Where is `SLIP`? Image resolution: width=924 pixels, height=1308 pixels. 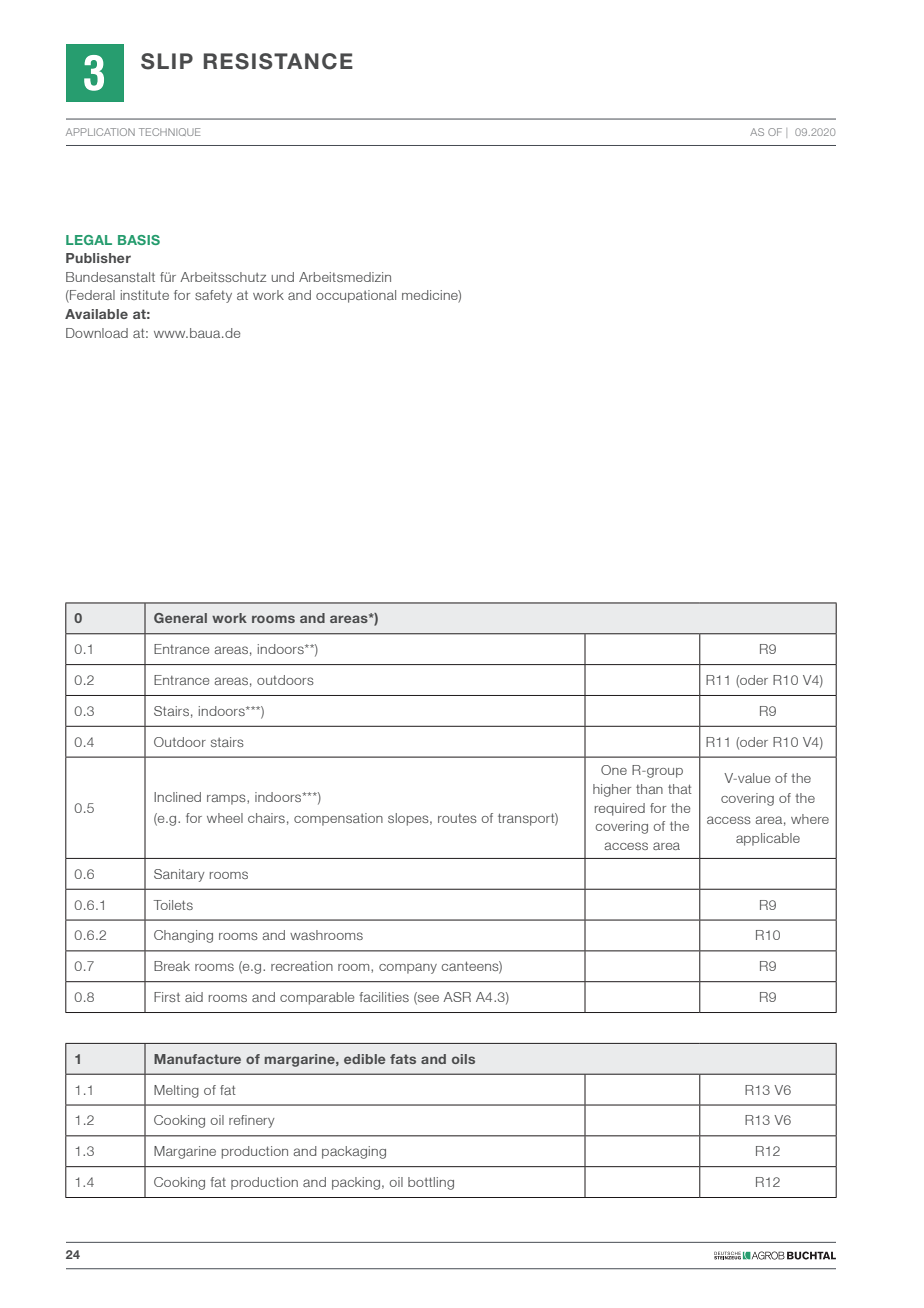 SLIP is located at coordinates (167, 61).
